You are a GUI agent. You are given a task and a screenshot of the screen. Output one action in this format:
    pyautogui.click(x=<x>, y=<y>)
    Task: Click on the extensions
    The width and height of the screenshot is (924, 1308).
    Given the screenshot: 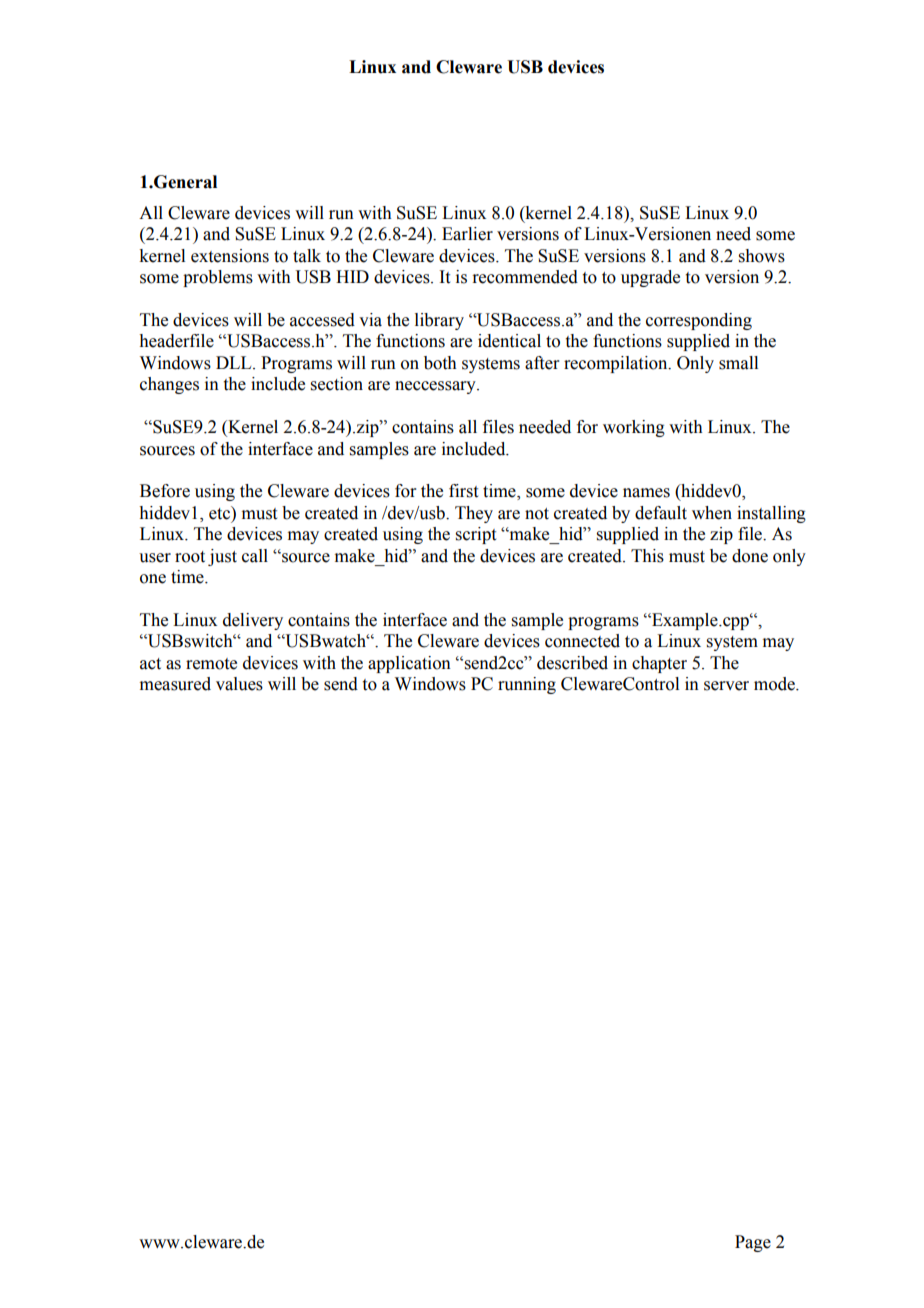 What is the action you would take?
    pyautogui.click(x=230, y=256)
